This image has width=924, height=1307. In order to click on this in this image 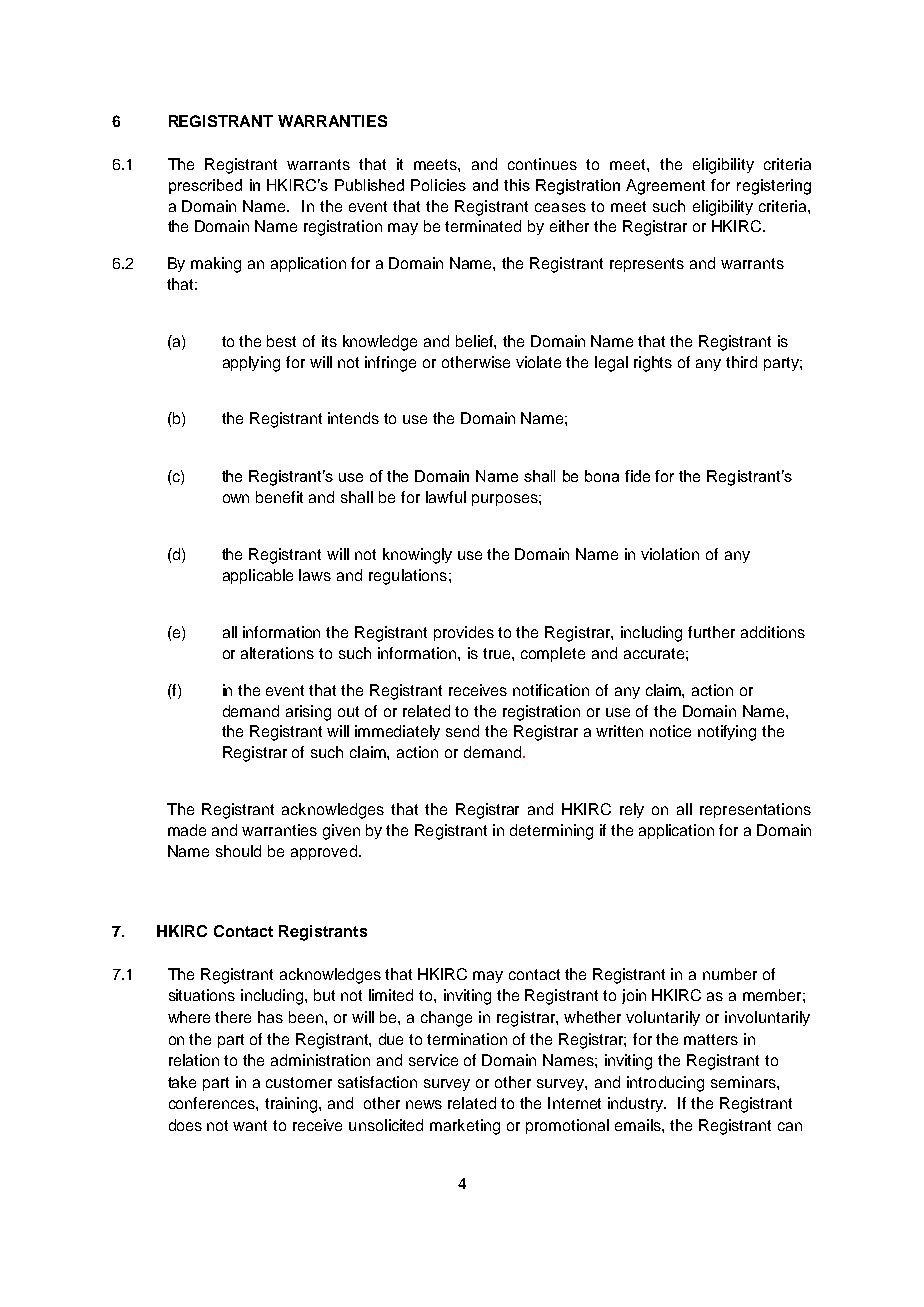, I will do `click(517, 185)`.
